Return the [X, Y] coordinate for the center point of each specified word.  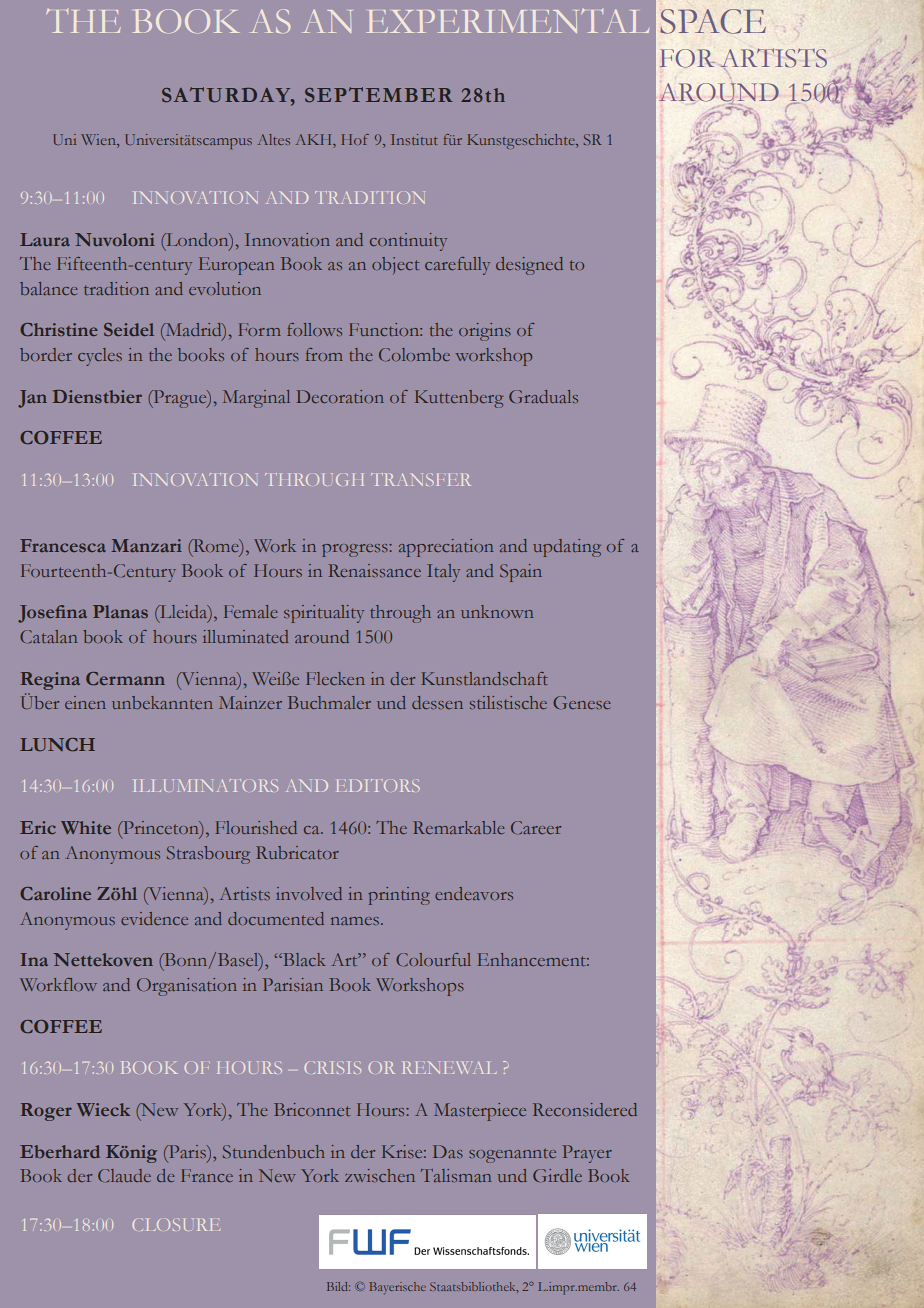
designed [529, 266]
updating [567, 548]
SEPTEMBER [378, 94]
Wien [99, 141]
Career [536, 827]
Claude [124, 1175]
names [355, 921]
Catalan [48, 636]
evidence [154, 918]
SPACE [713, 21]
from [324, 354]
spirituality [324, 614]
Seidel [129, 329]
